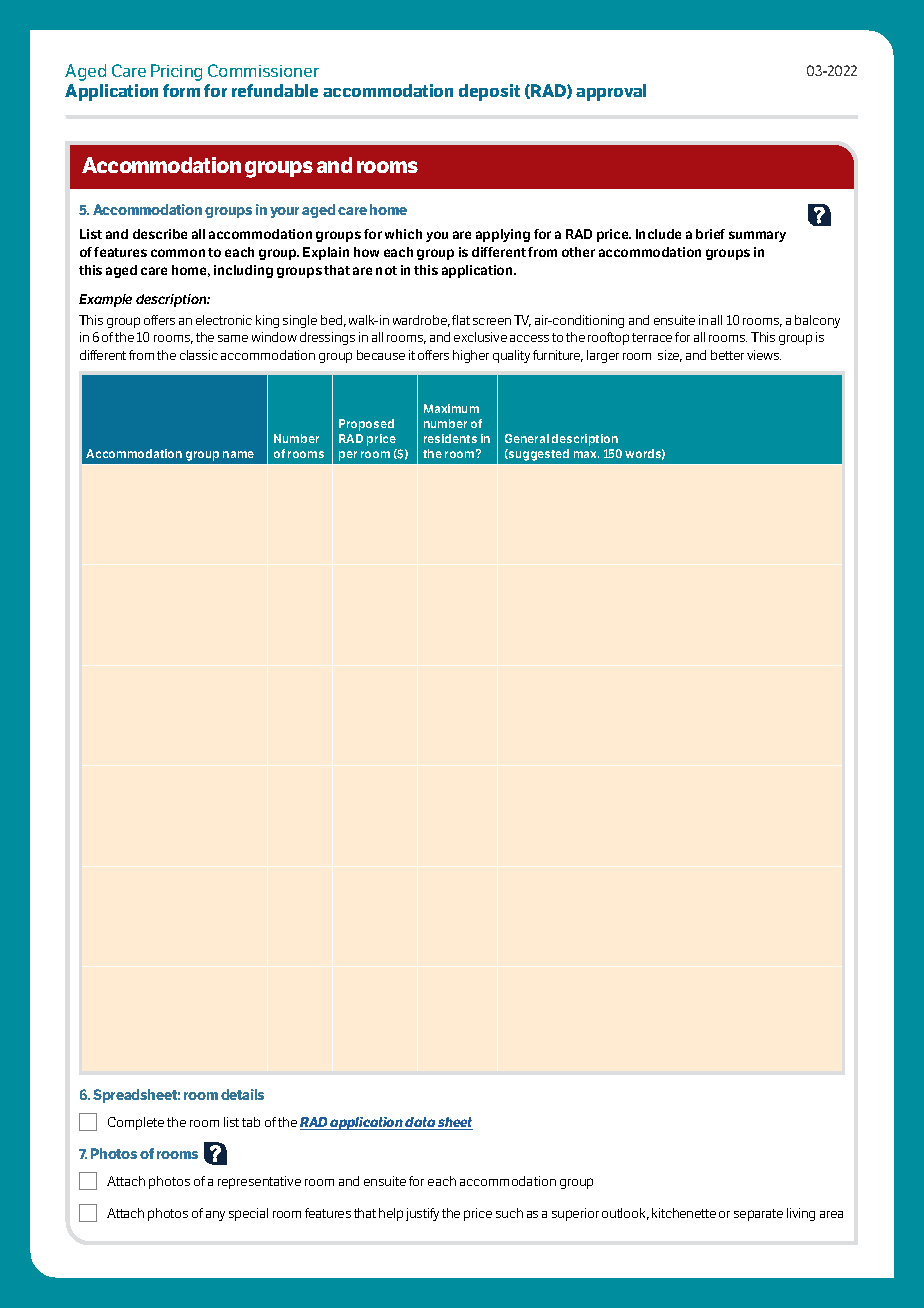 The height and width of the screenshot is (1308, 924). What do you see at coordinates (238, 454) in the screenshot?
I see `name` at bounding box center [238, 454].
